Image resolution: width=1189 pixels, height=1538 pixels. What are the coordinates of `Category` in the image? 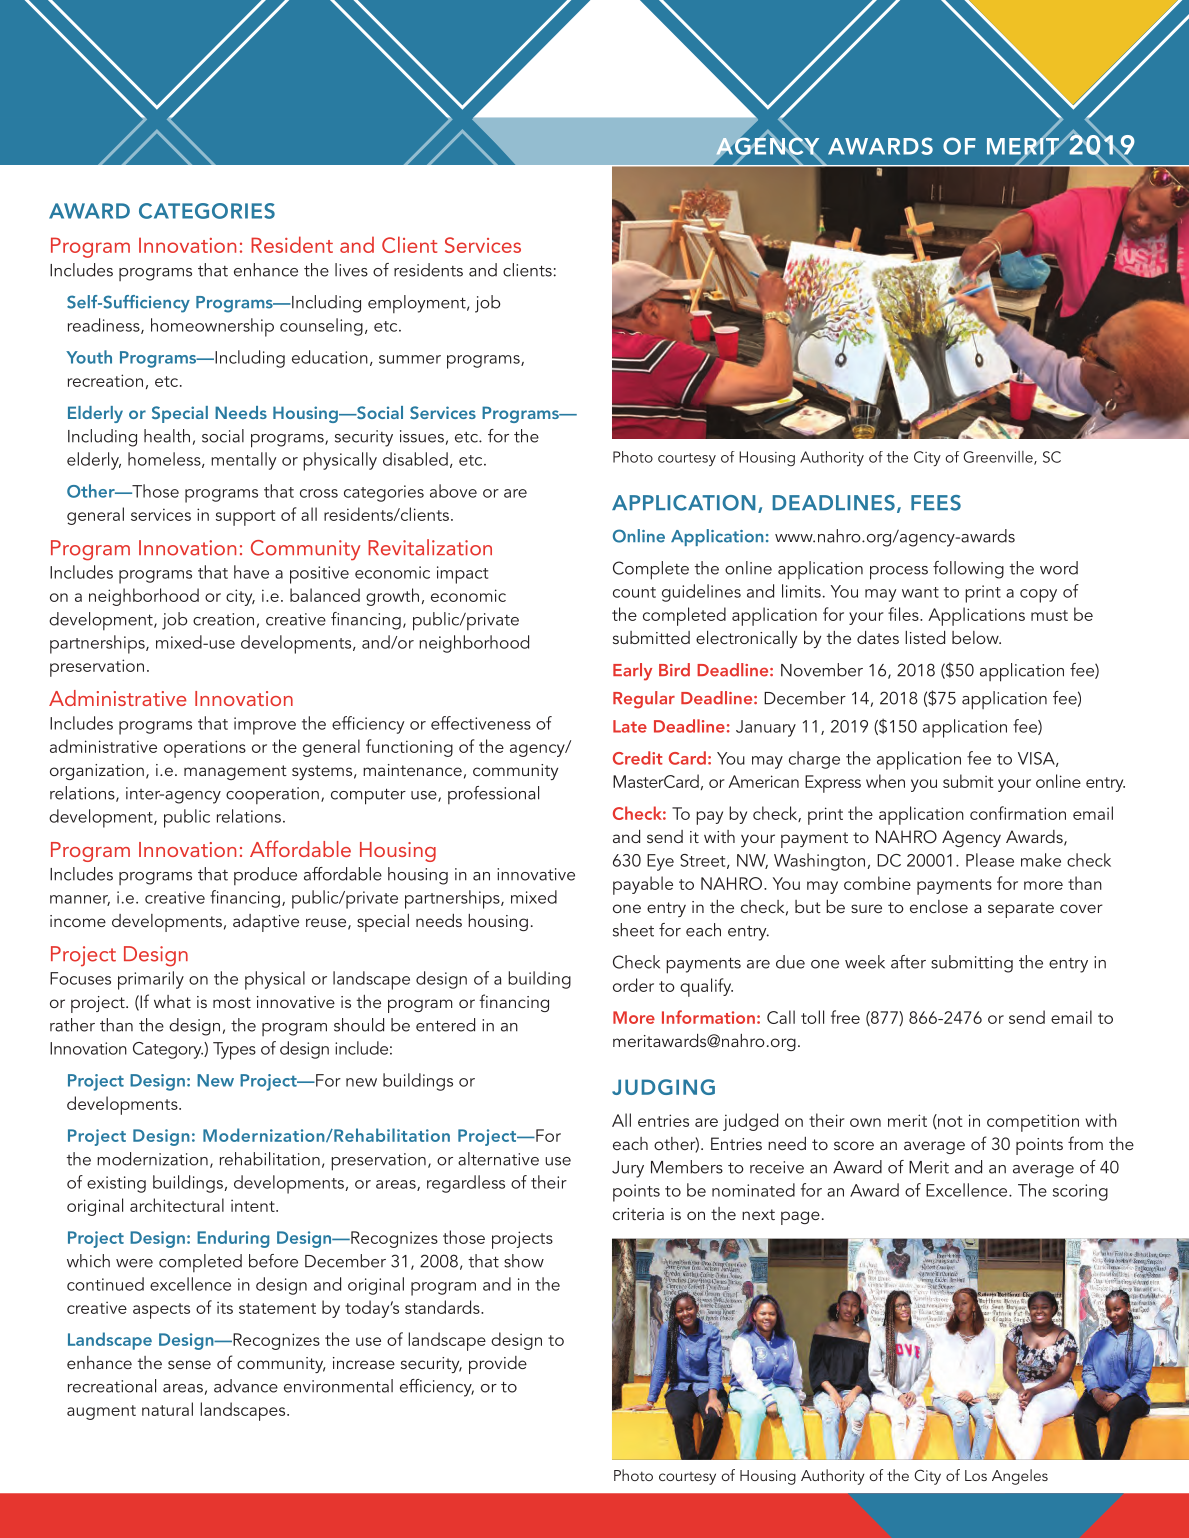 It's located at (168, 1050).
